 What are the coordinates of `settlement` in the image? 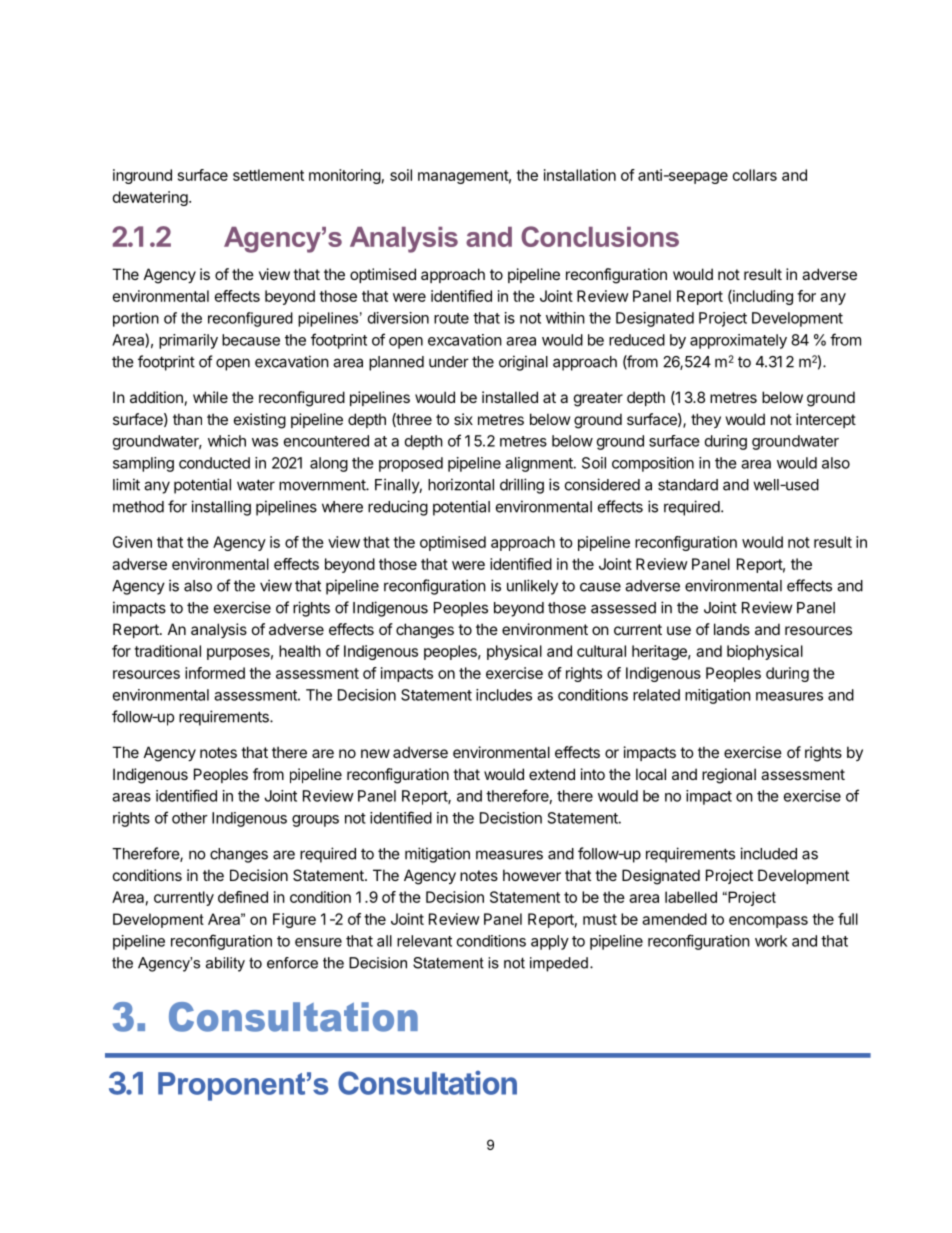 It's located at (268, 175).
